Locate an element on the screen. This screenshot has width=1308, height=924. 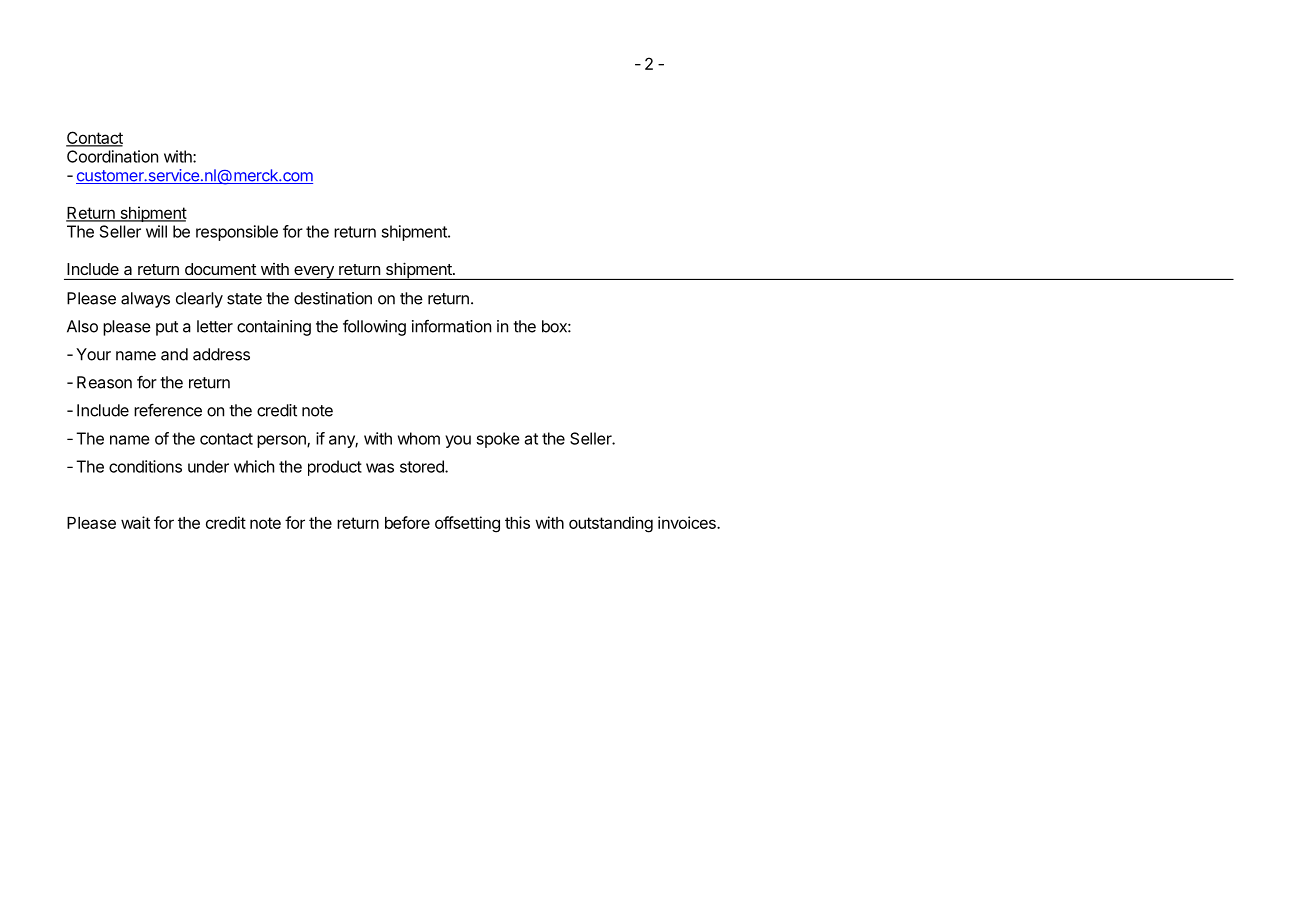
Coordination is located at coordinates (112, 156).
